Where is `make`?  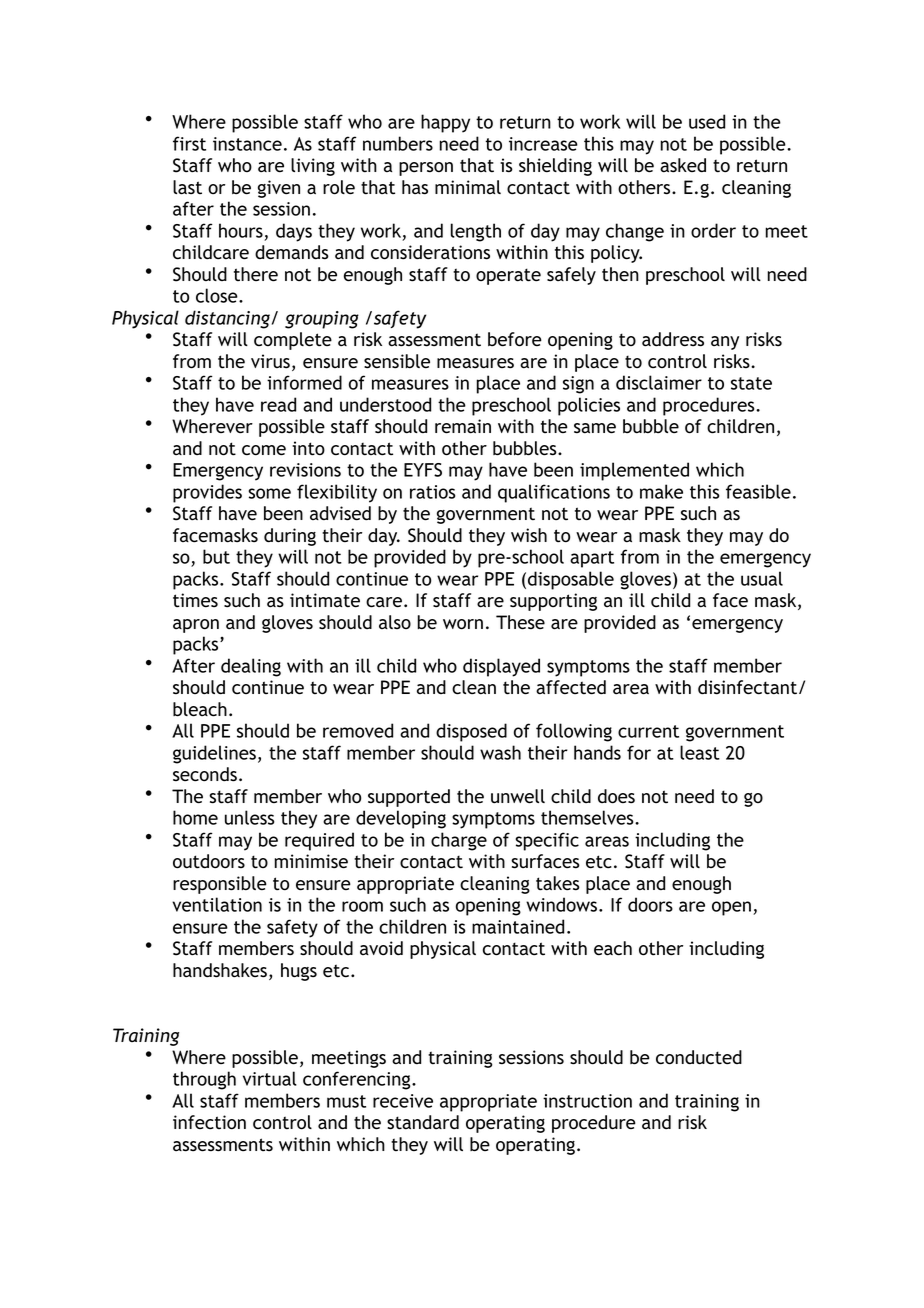 make is located at coordinates (661, 491).
